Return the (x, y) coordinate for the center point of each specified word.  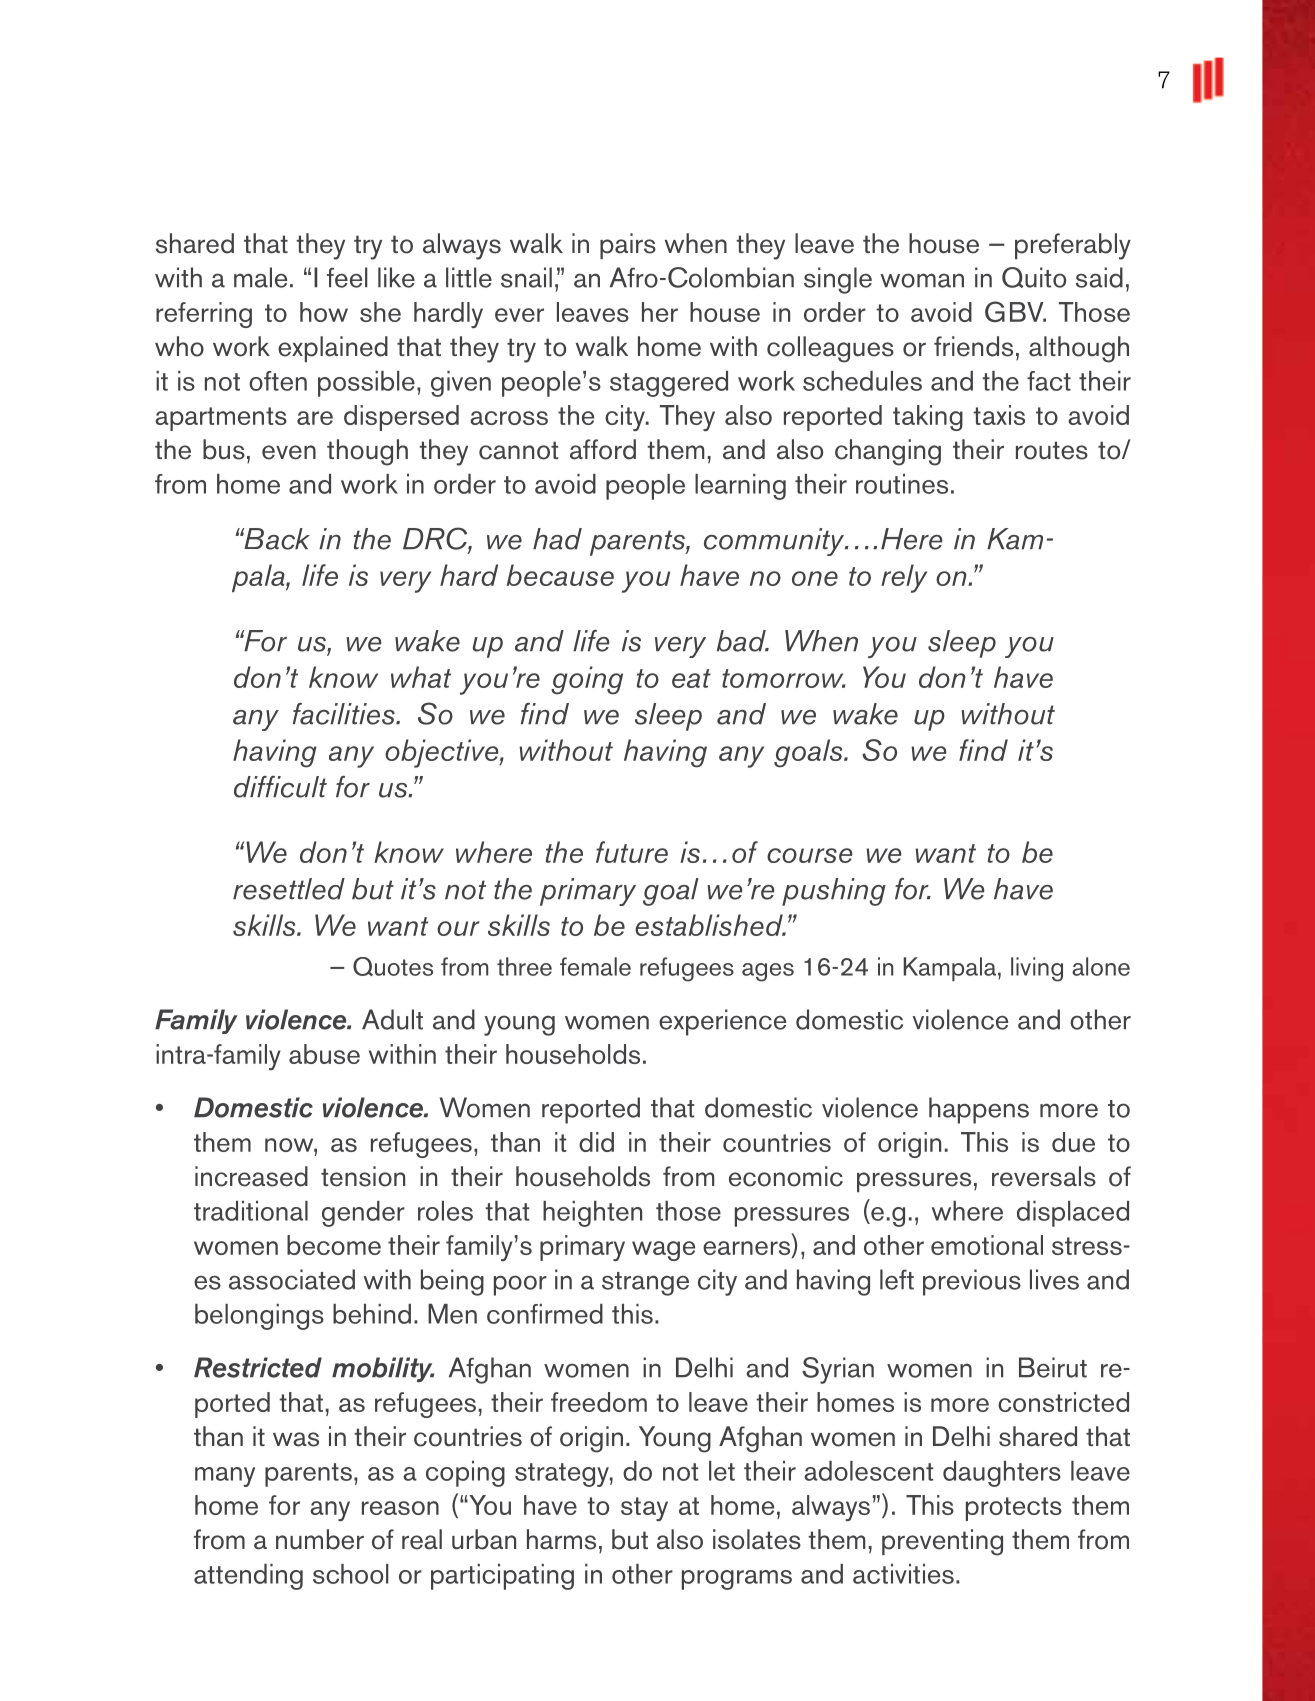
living (1037, 969)
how (324, 312)
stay (644, 1509)
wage (663, 1251)
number (320, 1539)
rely (904, 578)
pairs (628, 246)
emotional (987, 1245)
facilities (345, 714)
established (710, 925)
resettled (289, 889)
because (560, 575)
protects (1014, 1509)
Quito (1034, 277)
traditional (251, 1211)
